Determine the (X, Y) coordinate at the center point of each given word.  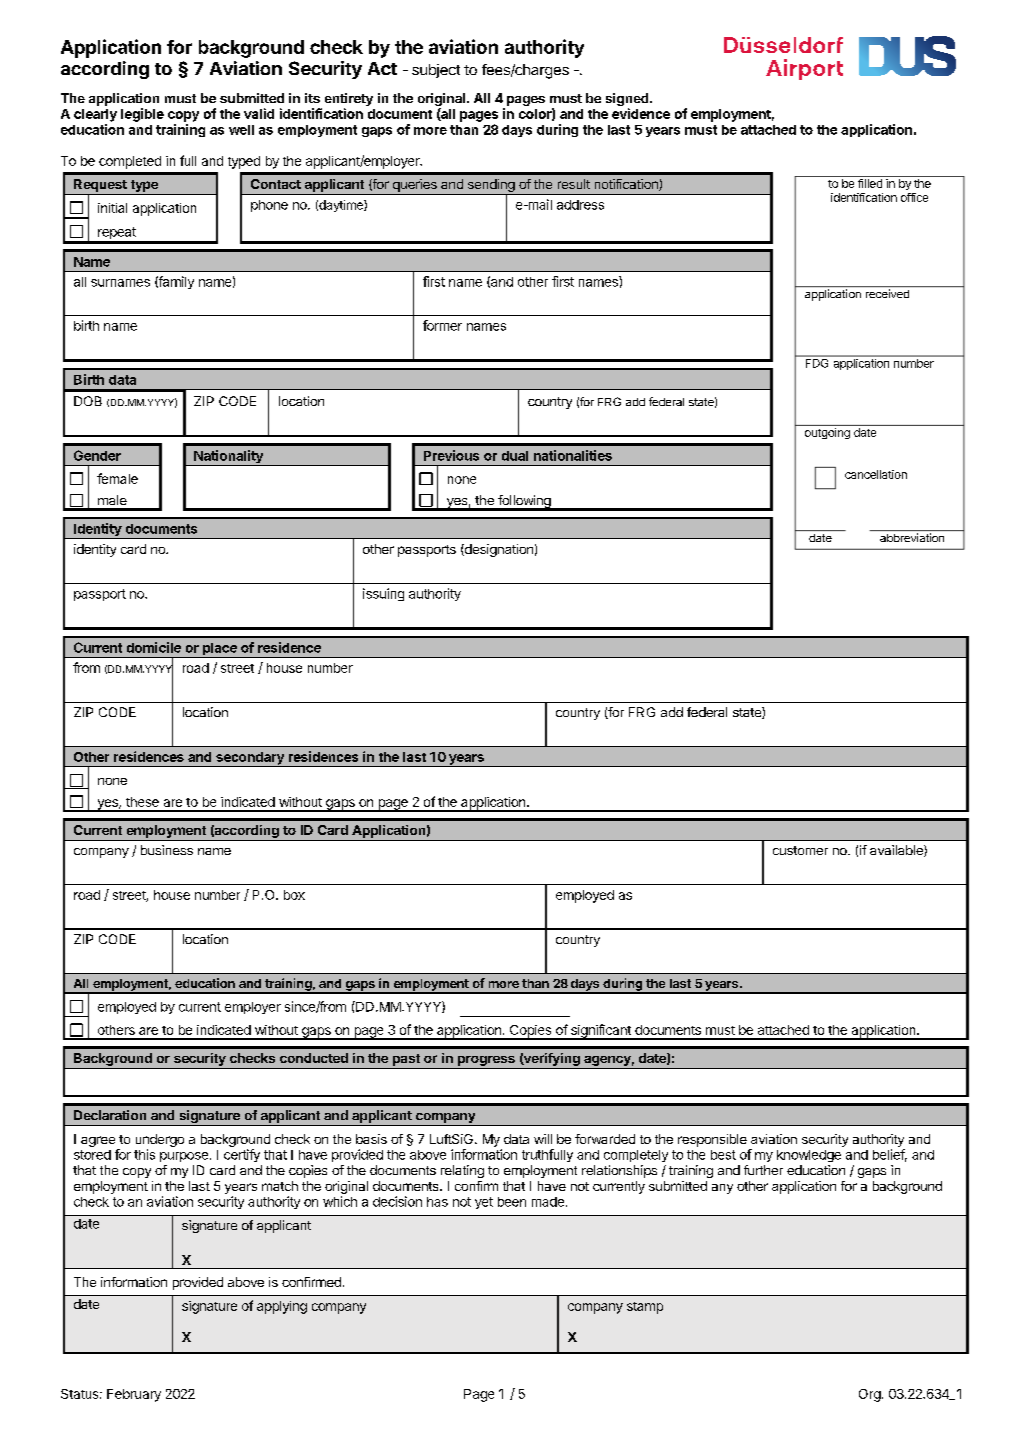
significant (601, 1032)
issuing (383, 594)
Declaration (110, 1115)
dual (515, 456)
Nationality (228, 458)
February (134, 1395)
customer (800, 850)
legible (142, 115)
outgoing (827, 433)
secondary (250, 759)
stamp (645, 1308)
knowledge (809, 1156)
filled (870, 183)
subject (436, 71)
